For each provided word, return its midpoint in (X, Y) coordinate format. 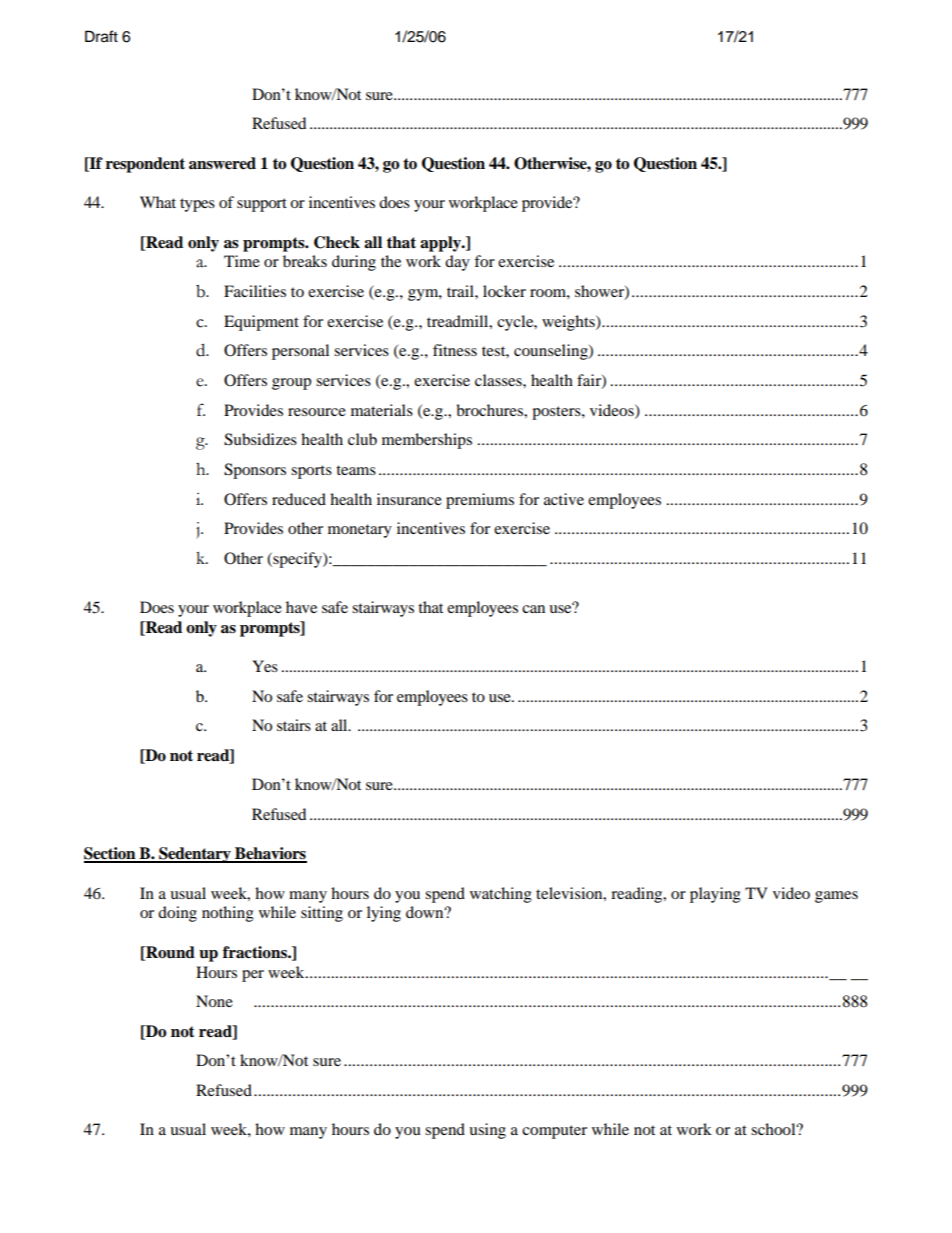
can (533, 609)
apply (441, 244)
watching (501, 895)
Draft (101, 36)
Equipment (261, 323)
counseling (552, 352)
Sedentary (195, 855)
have (301, 607)
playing (715, 895)
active (564, 499)
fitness (455, 350)
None (214, 1001)
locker (504, 291)
